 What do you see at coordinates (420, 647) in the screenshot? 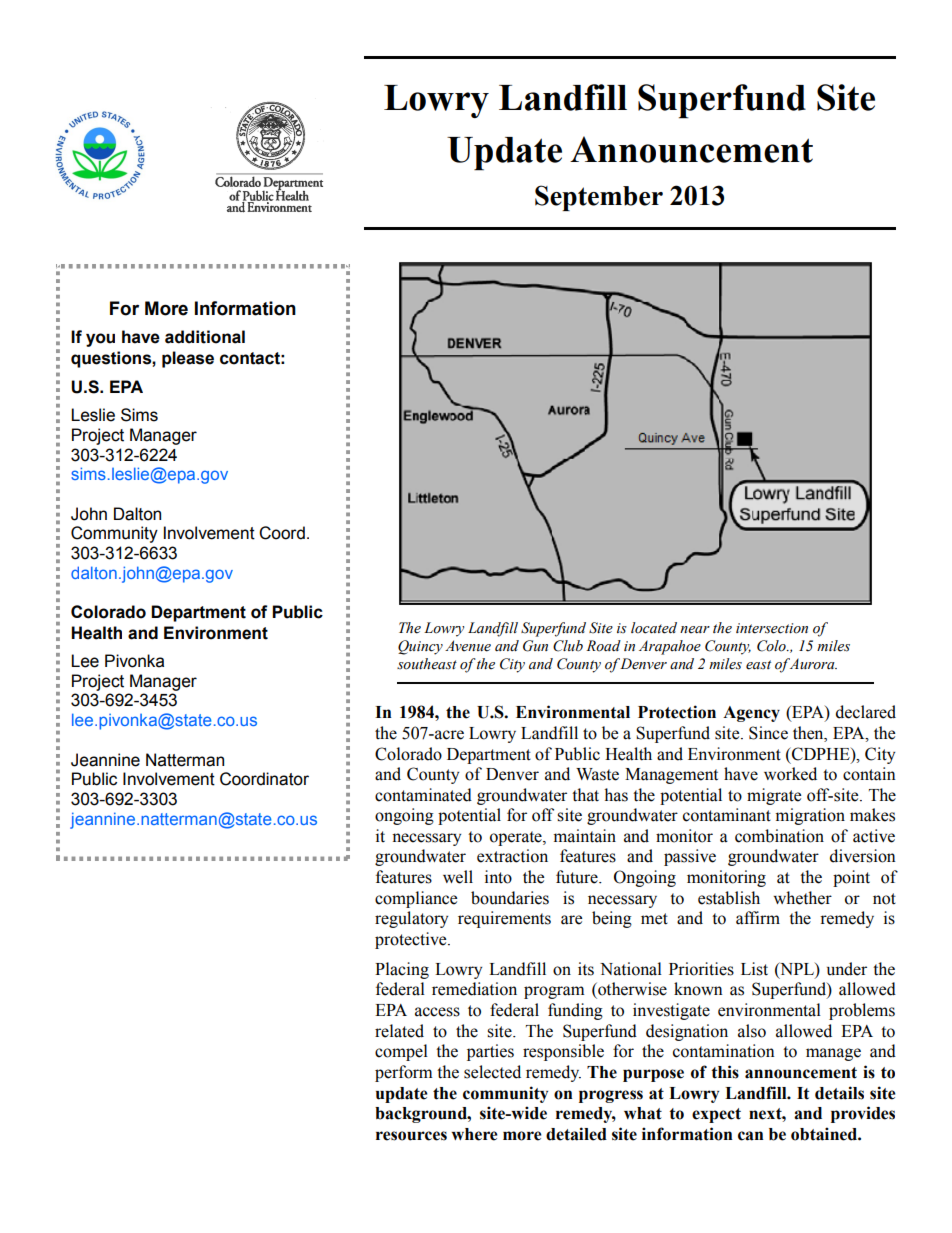
I see `Quincy` at bounding box center [420, 647].
